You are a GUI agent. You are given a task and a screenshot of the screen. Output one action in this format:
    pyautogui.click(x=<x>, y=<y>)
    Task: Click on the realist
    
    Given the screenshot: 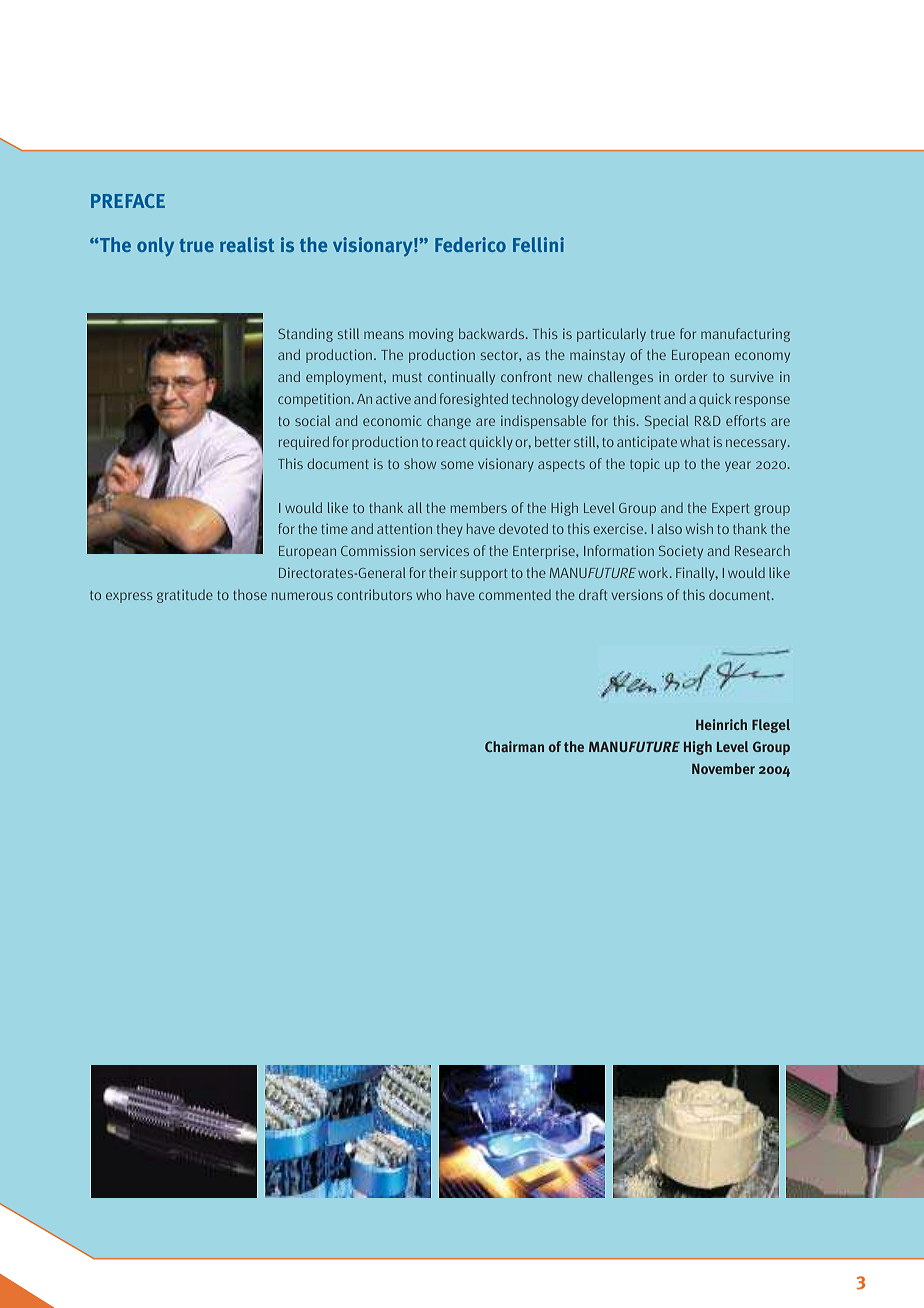 What is the action you would take?
    pyautogui.click(x=247, y=244)
